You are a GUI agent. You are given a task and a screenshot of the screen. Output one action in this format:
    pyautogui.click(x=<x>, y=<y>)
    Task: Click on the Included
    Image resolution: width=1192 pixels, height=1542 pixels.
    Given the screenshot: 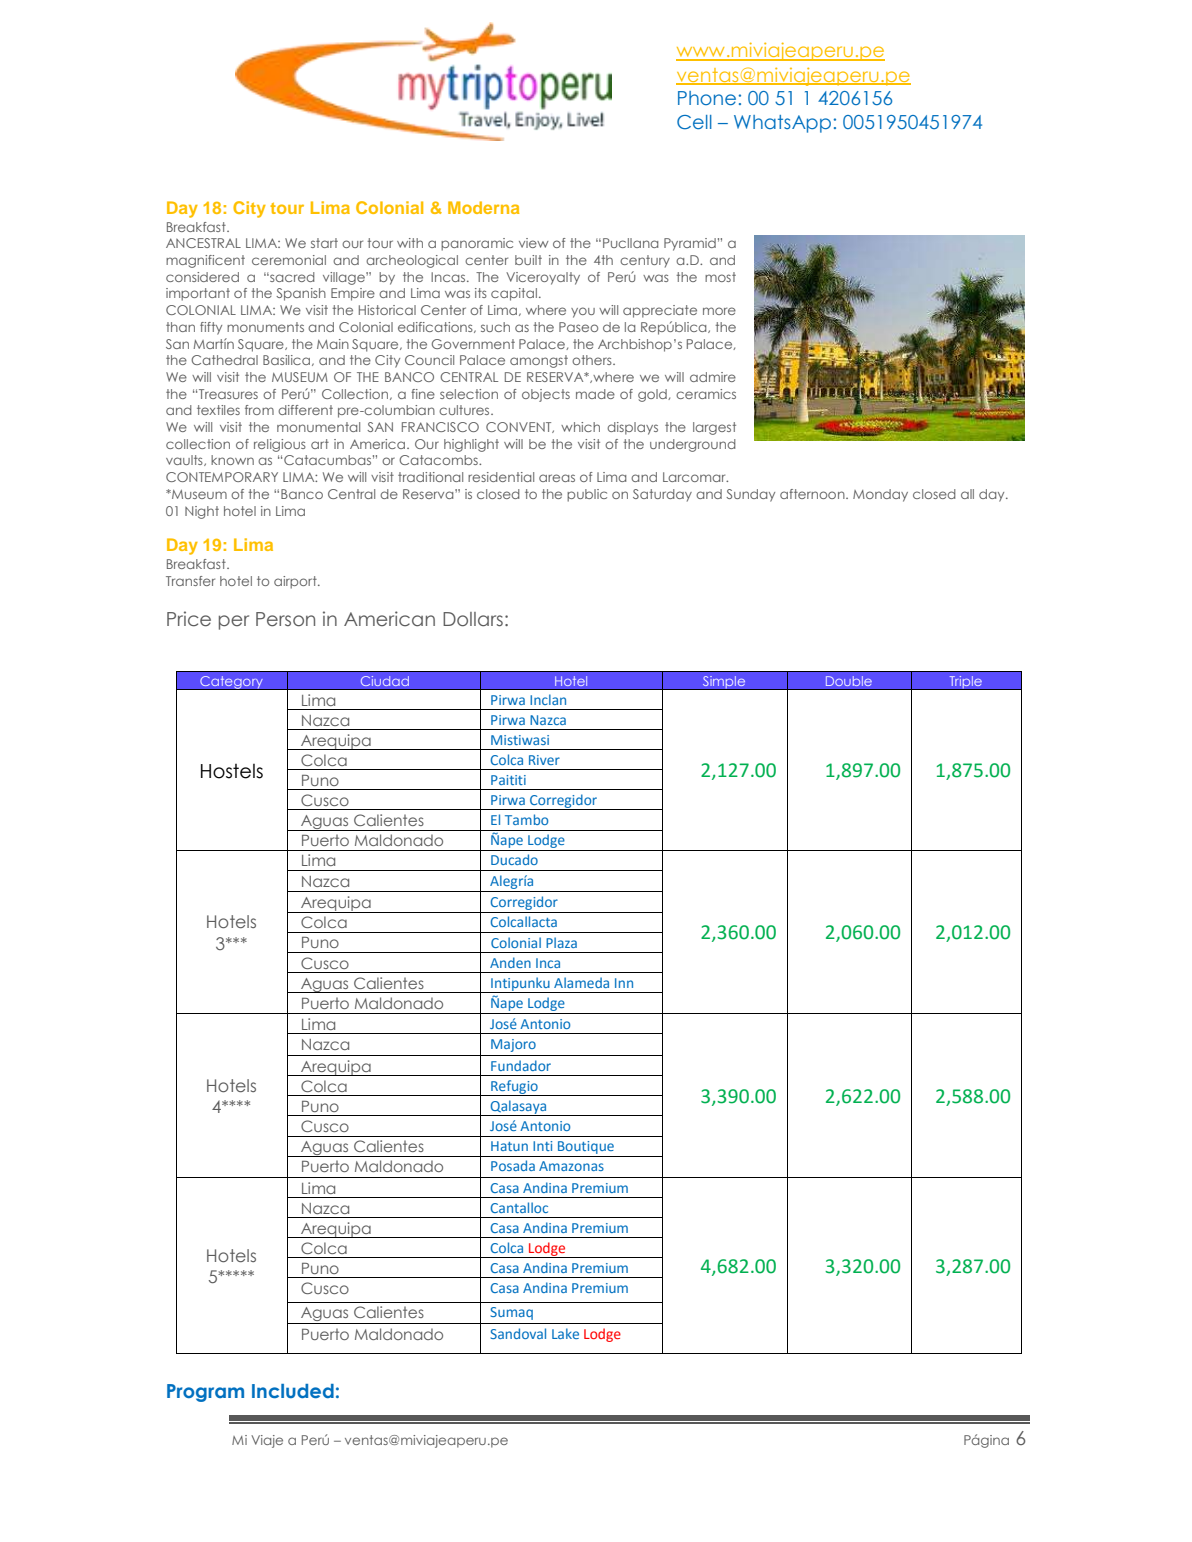 What is the action you would take?
    pyautogui.click(x=293, y=1391)
